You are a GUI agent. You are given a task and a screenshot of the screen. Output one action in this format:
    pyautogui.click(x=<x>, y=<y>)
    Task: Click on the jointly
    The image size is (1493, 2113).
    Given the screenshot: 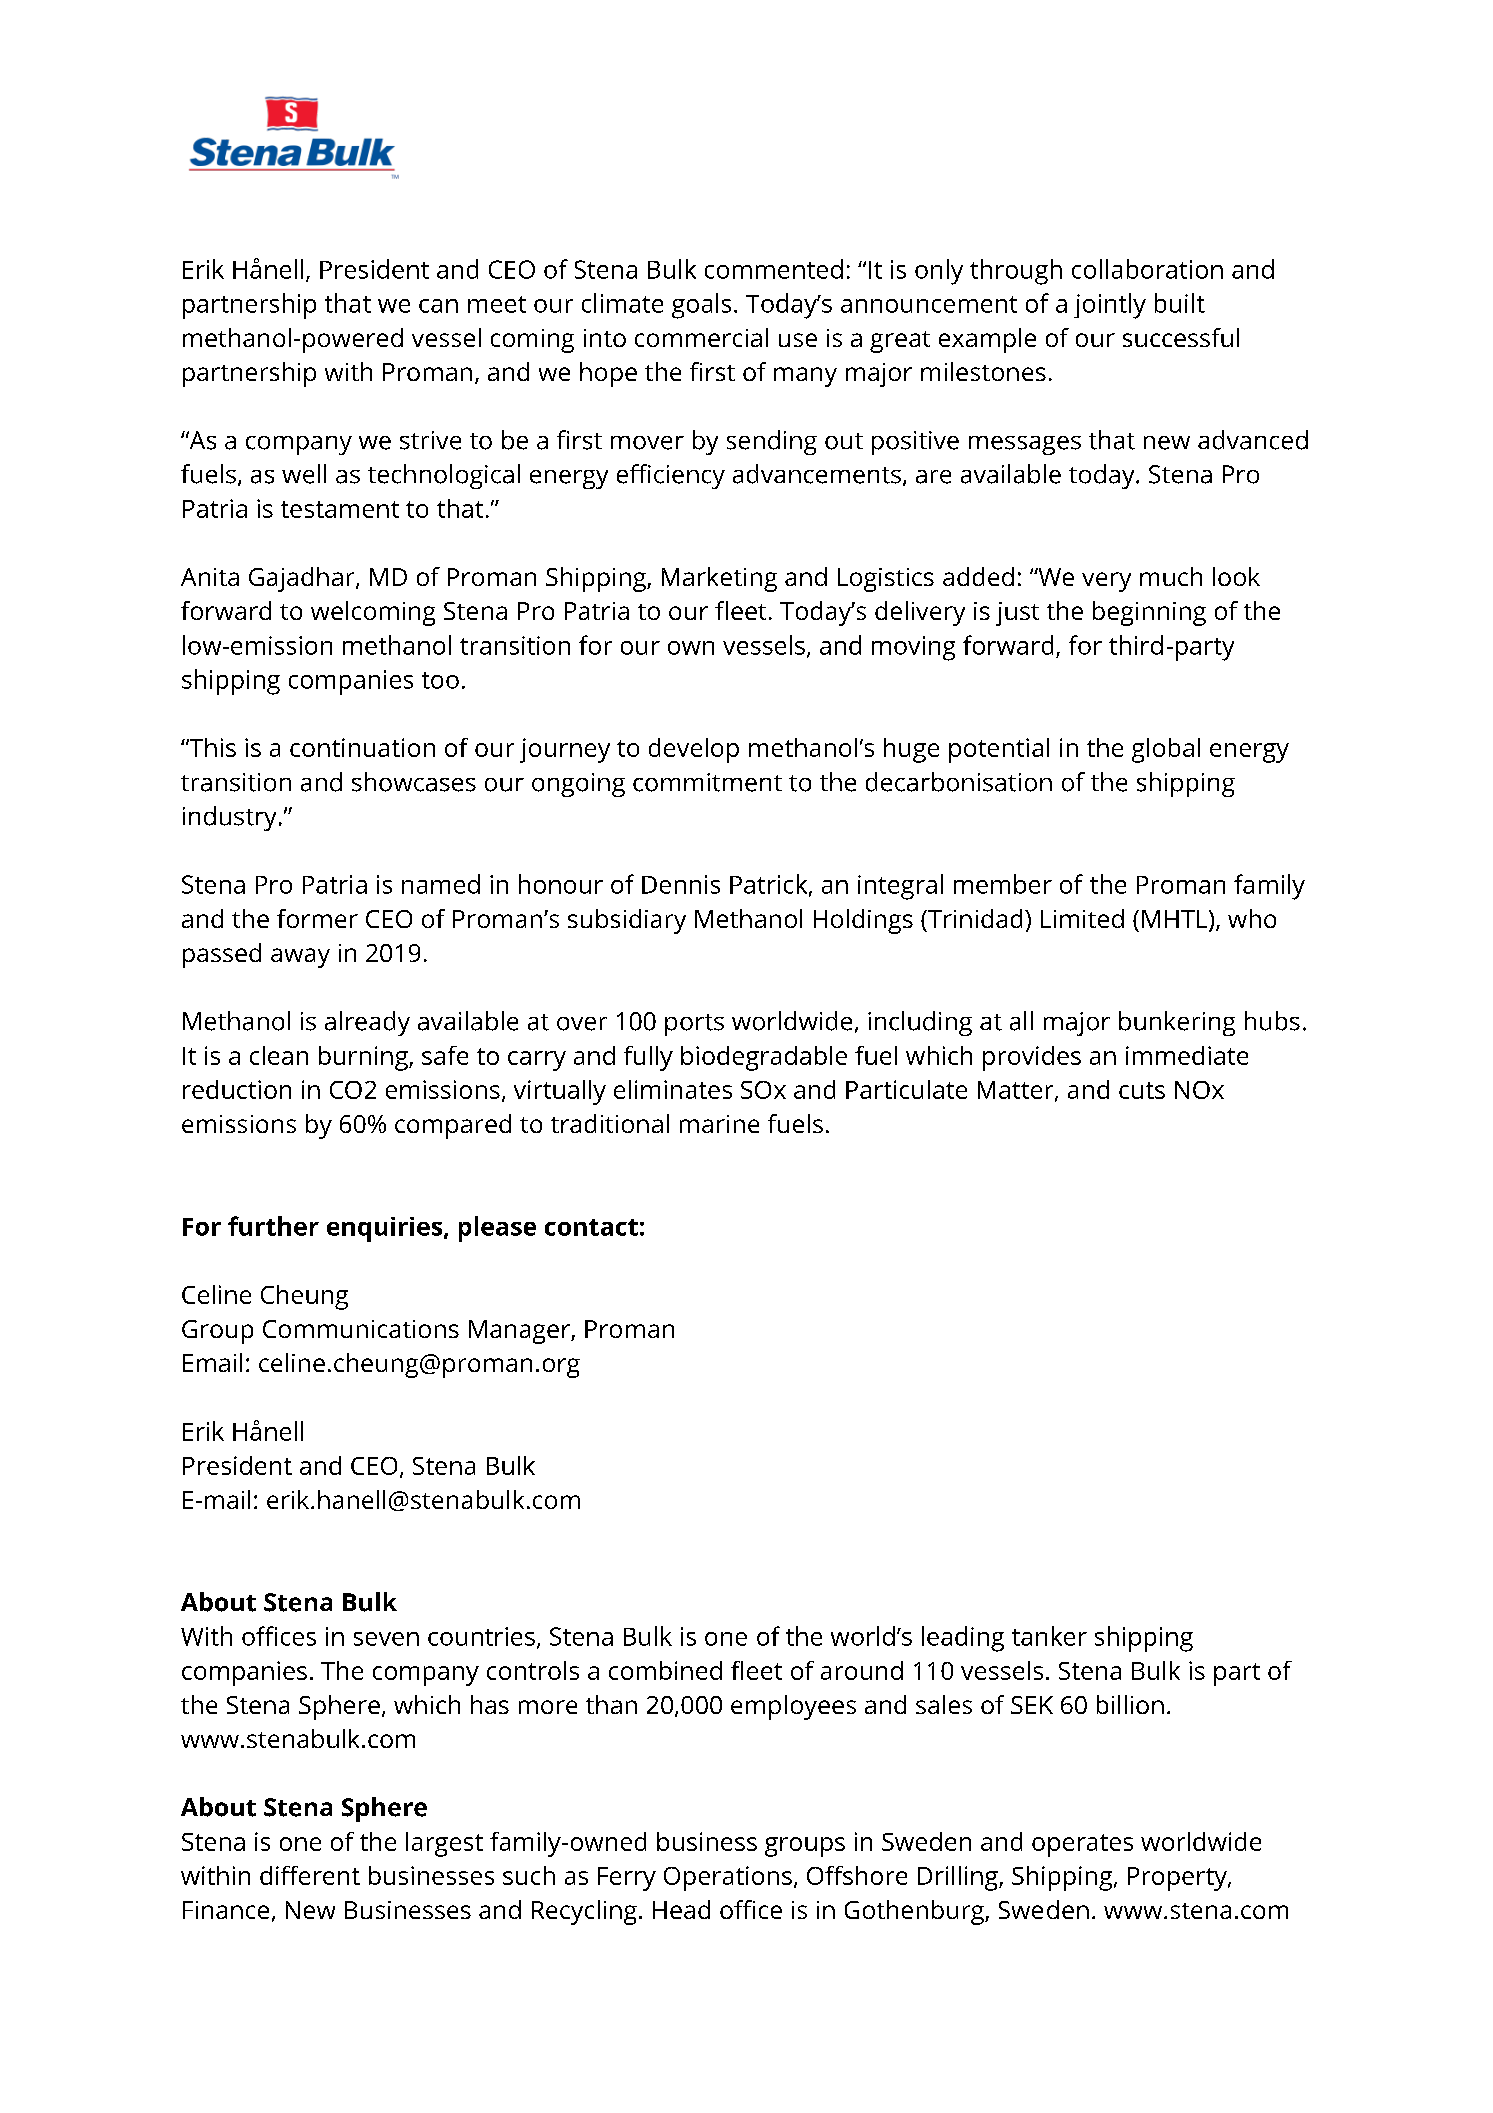 What is the action you would take?
    pyautogui.click(x=1110, y=306)
